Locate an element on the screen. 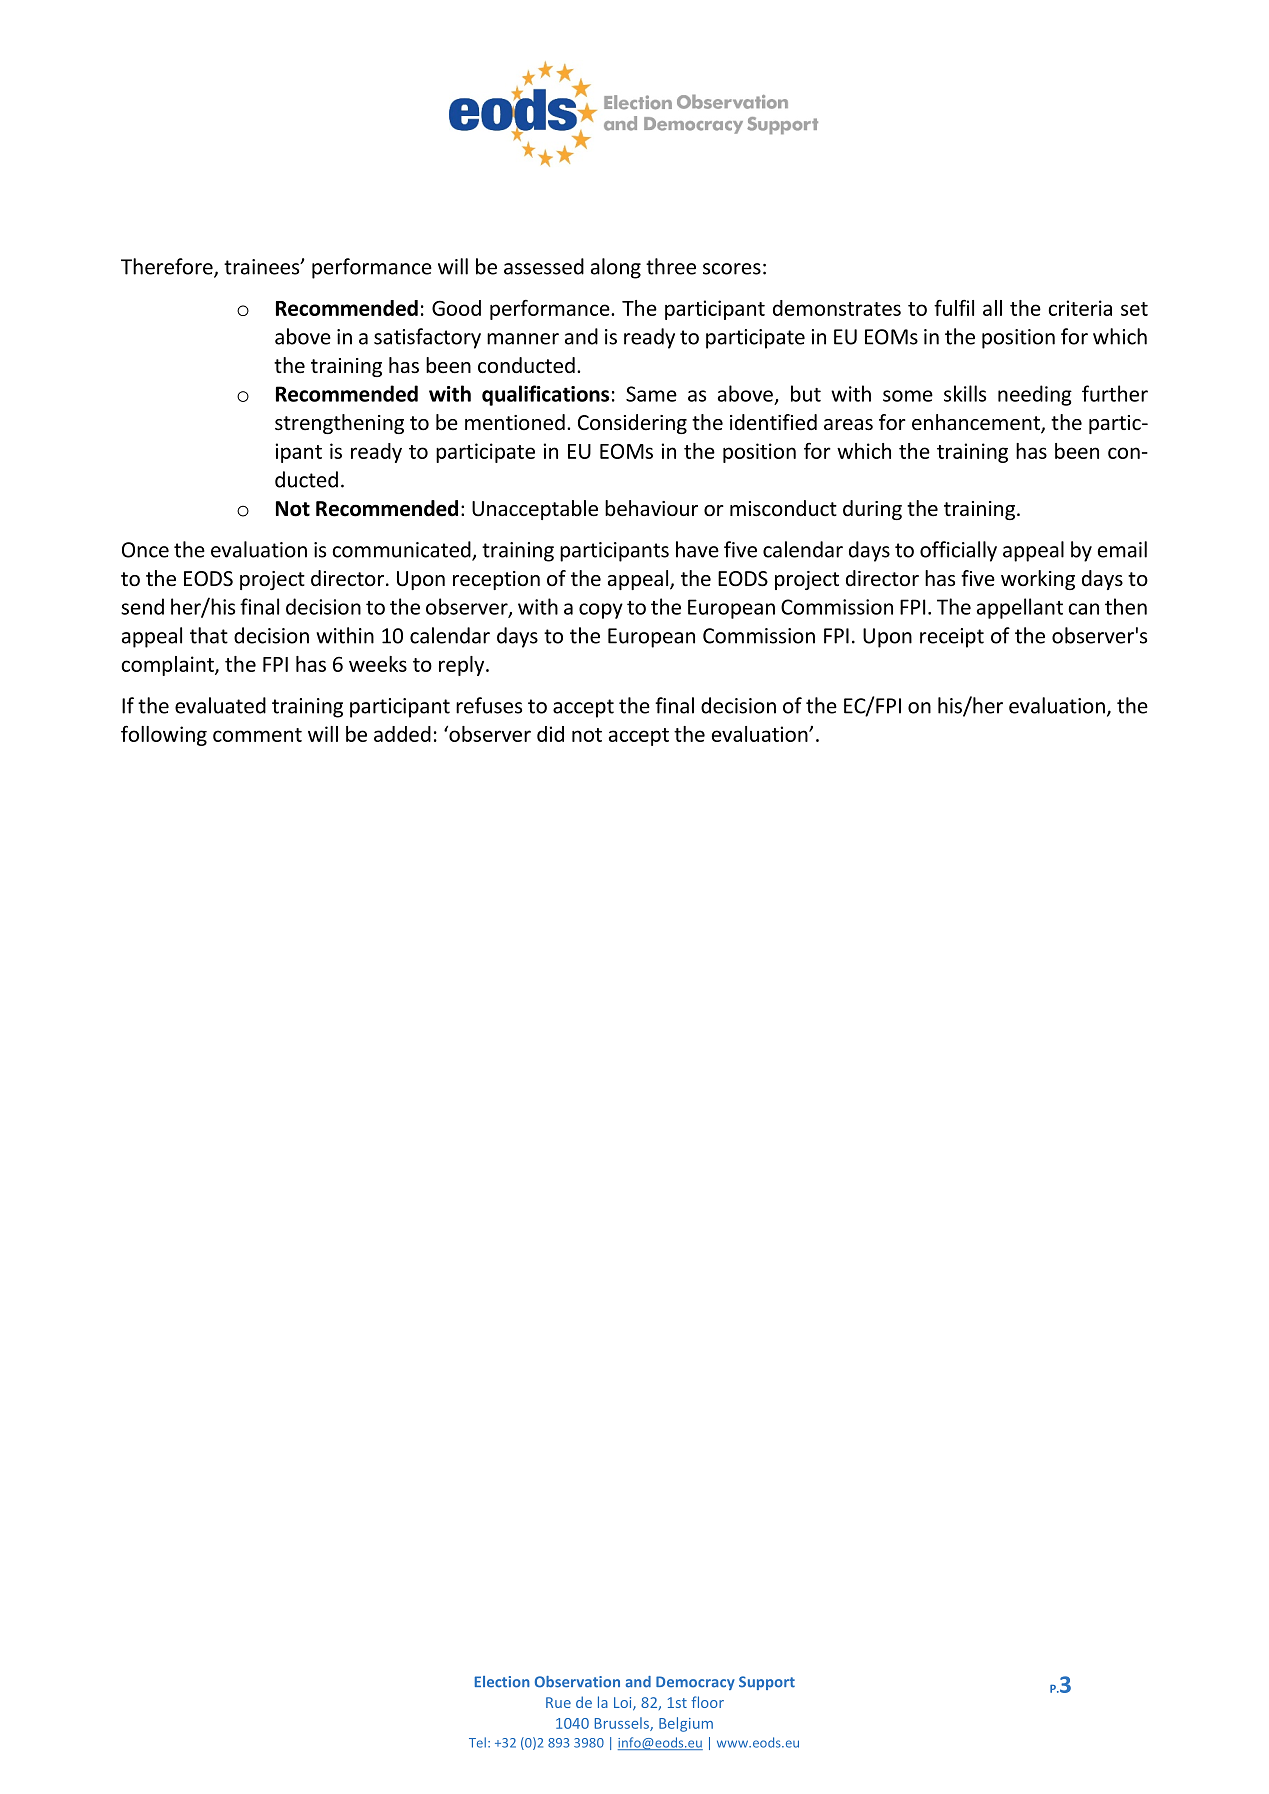 The width and height of the screenshot is (1269, 1794). Tel is located at coordinates (477, 1742).
